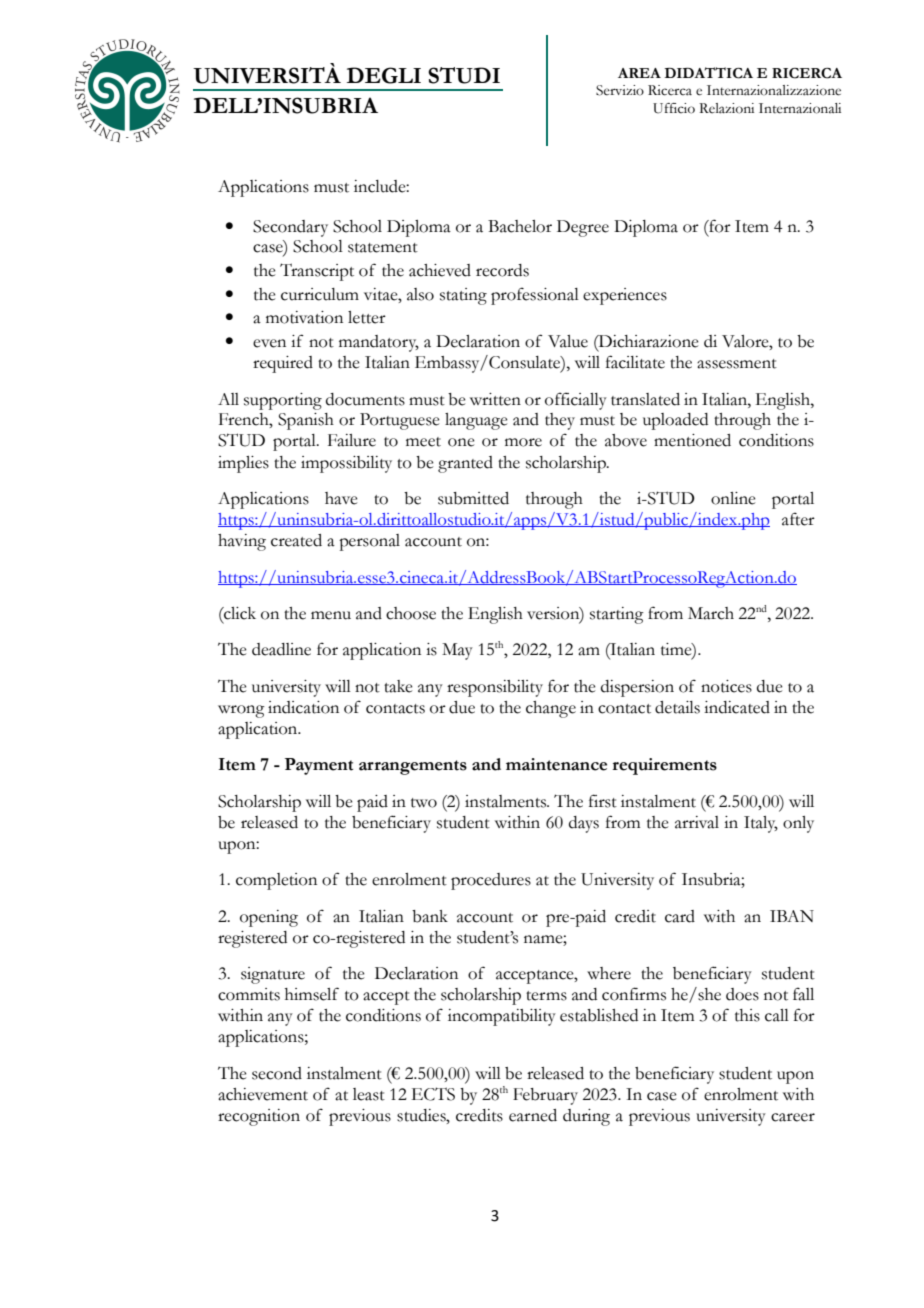 The height and width of the screenshot is (1308, 924). I want to click on Value, so click(568, 341).
